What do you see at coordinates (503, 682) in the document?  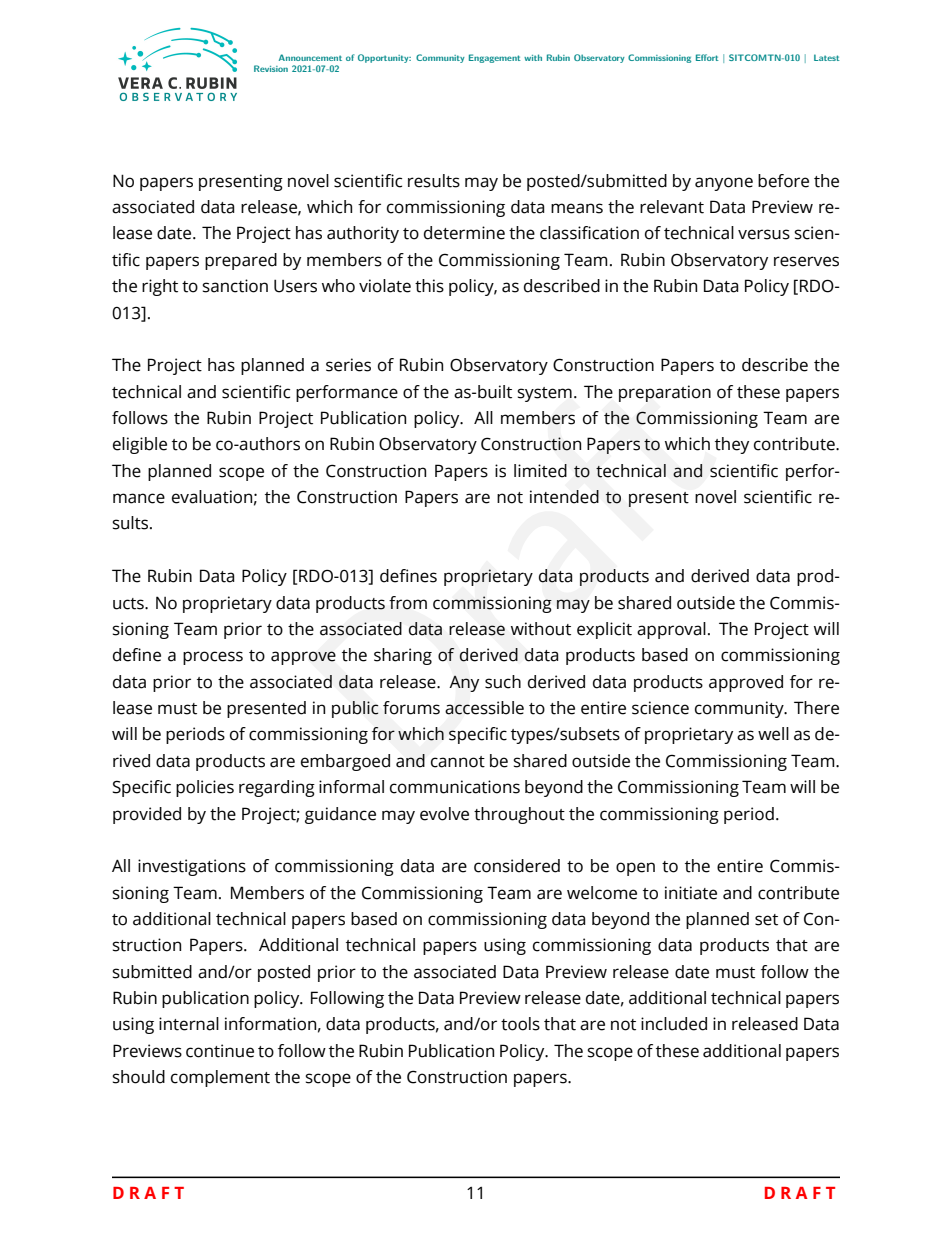 I see `such` at bounding box center [503, 682].
